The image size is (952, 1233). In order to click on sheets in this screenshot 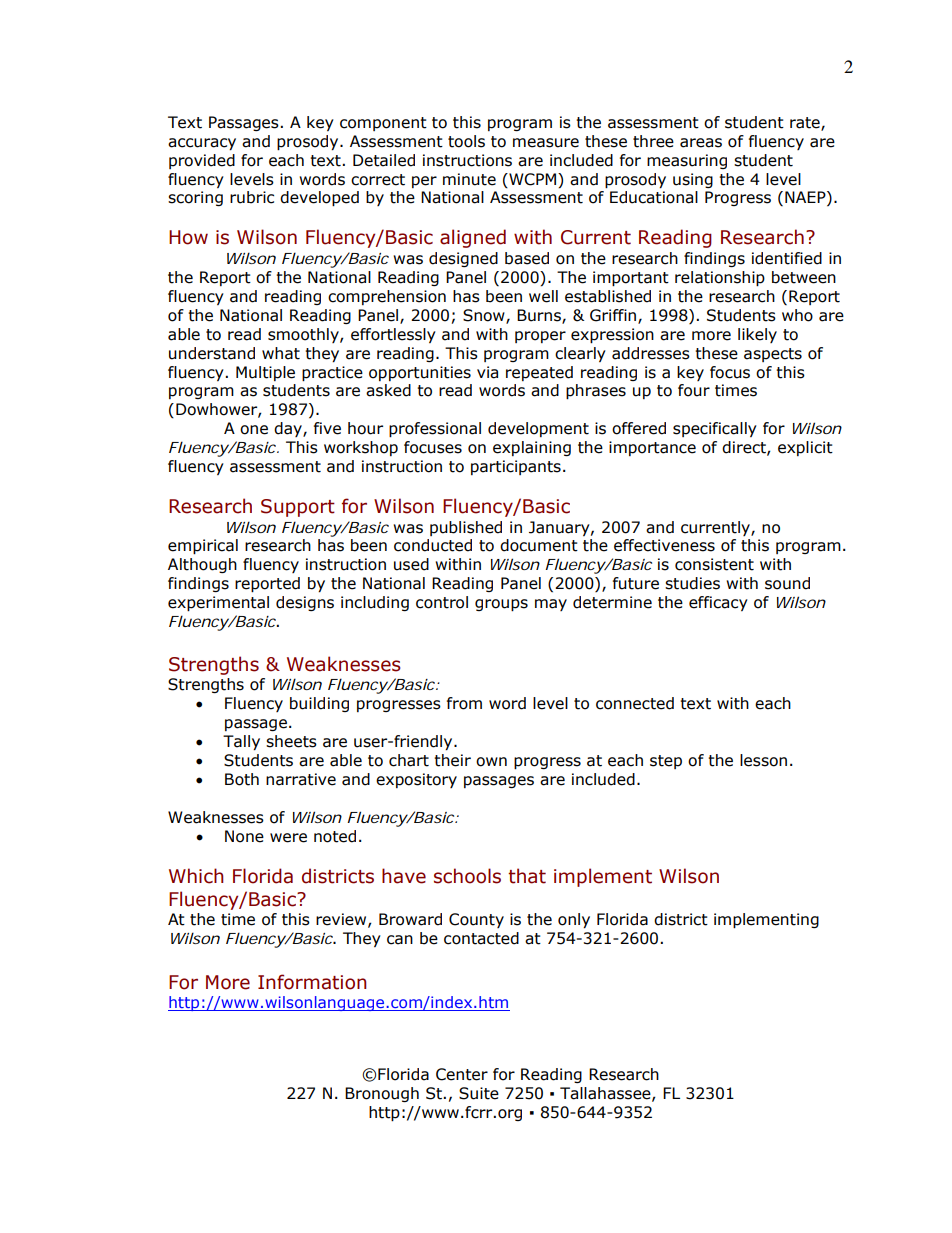, I will do `click(291, 741)`.
